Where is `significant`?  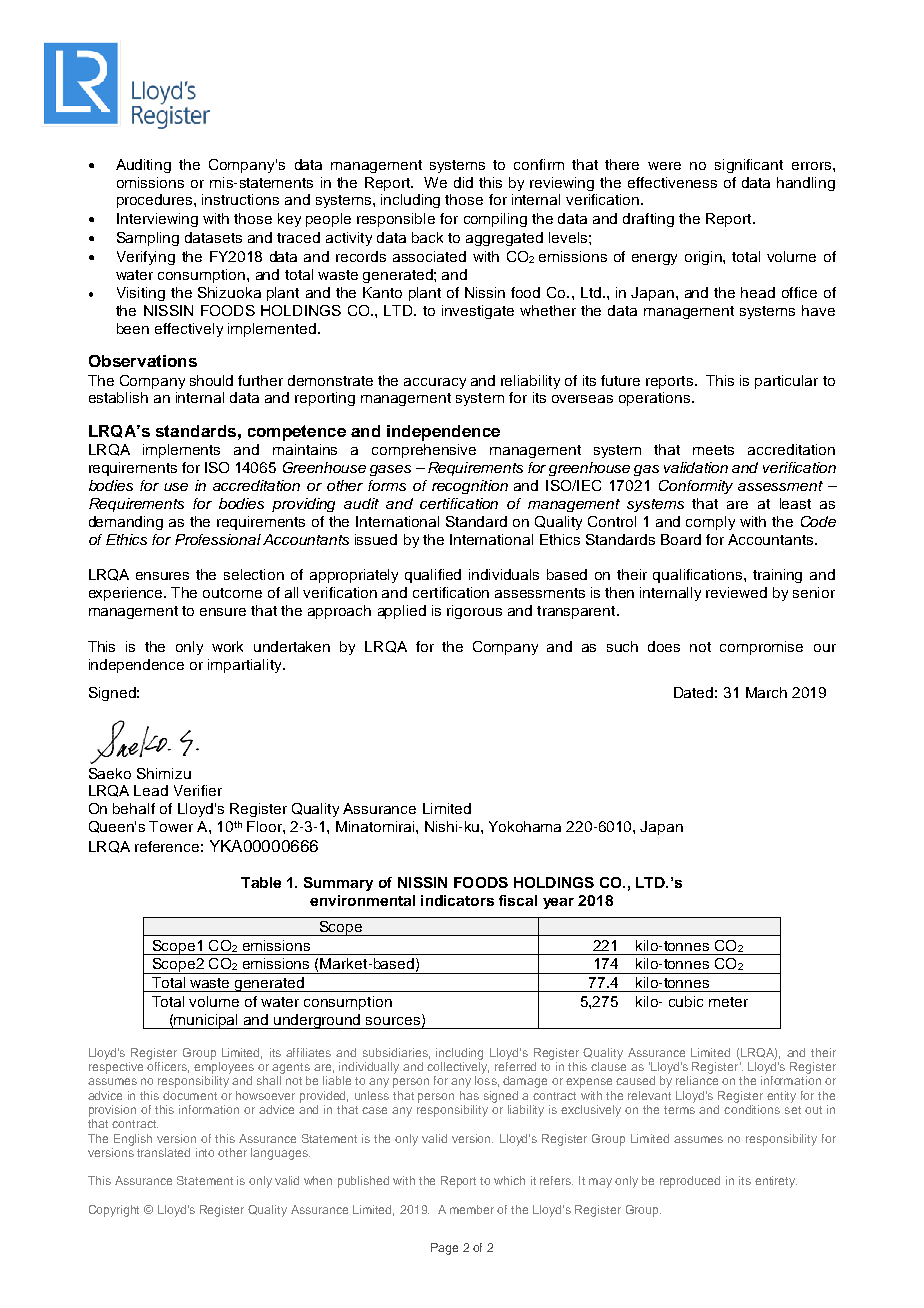 significant is located at coordinates (749, 166).
